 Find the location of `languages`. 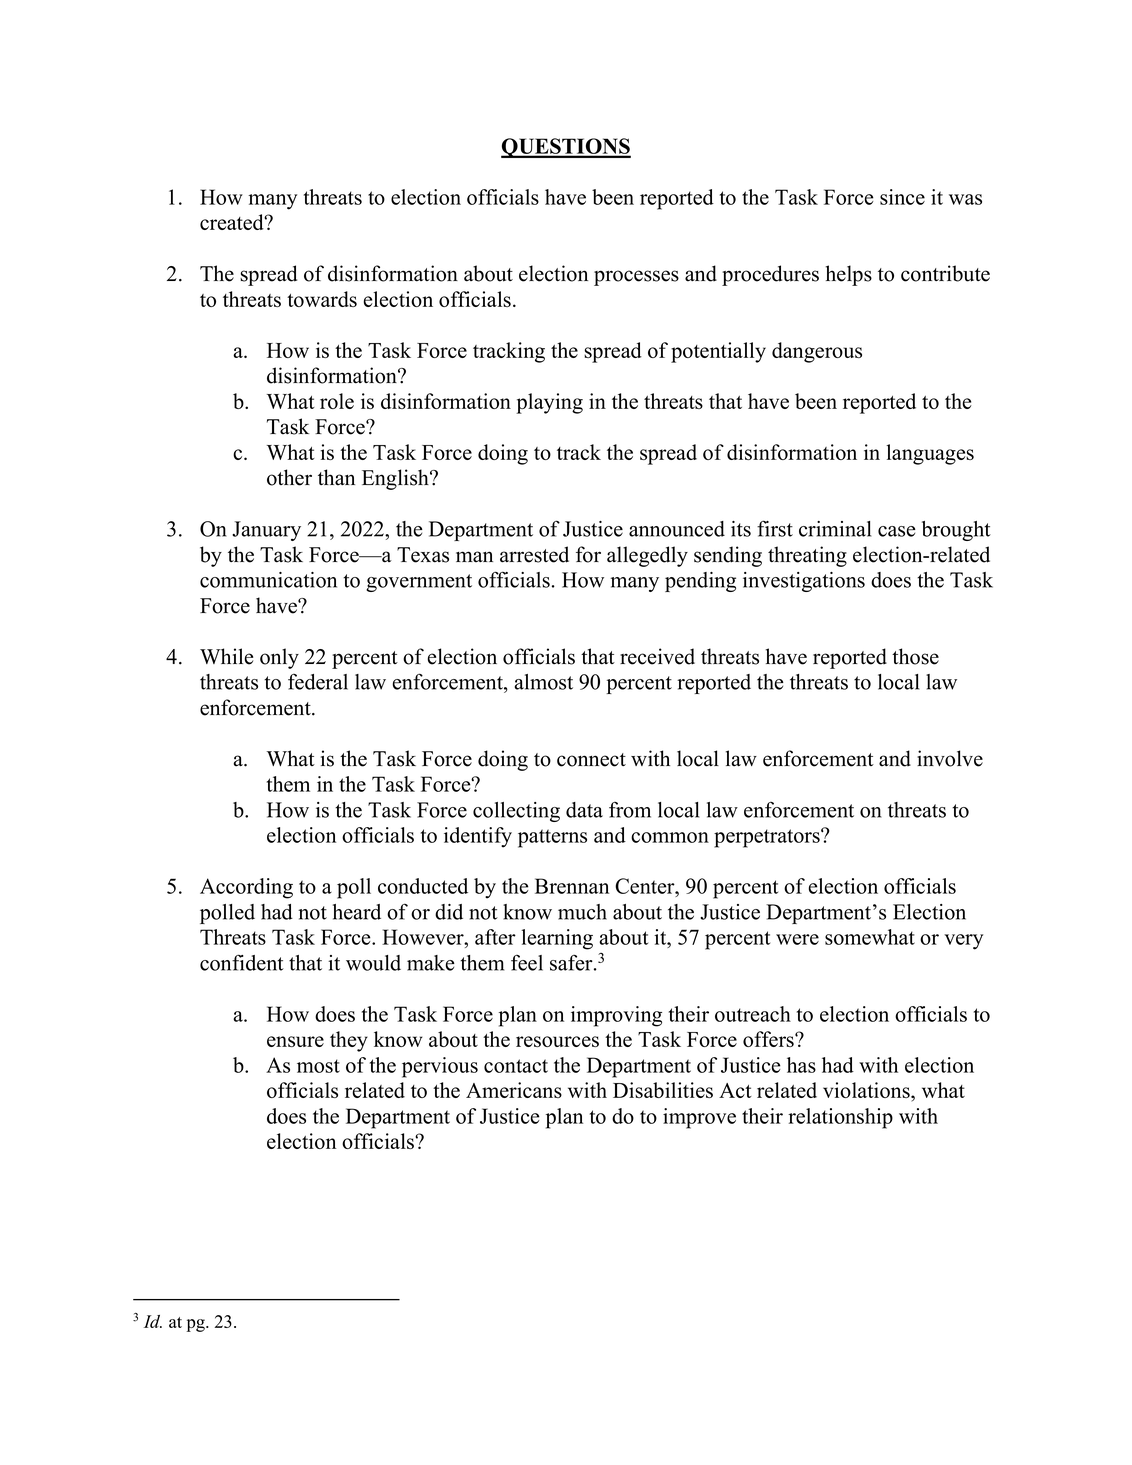

languages is located at coordinates (930, 454).
